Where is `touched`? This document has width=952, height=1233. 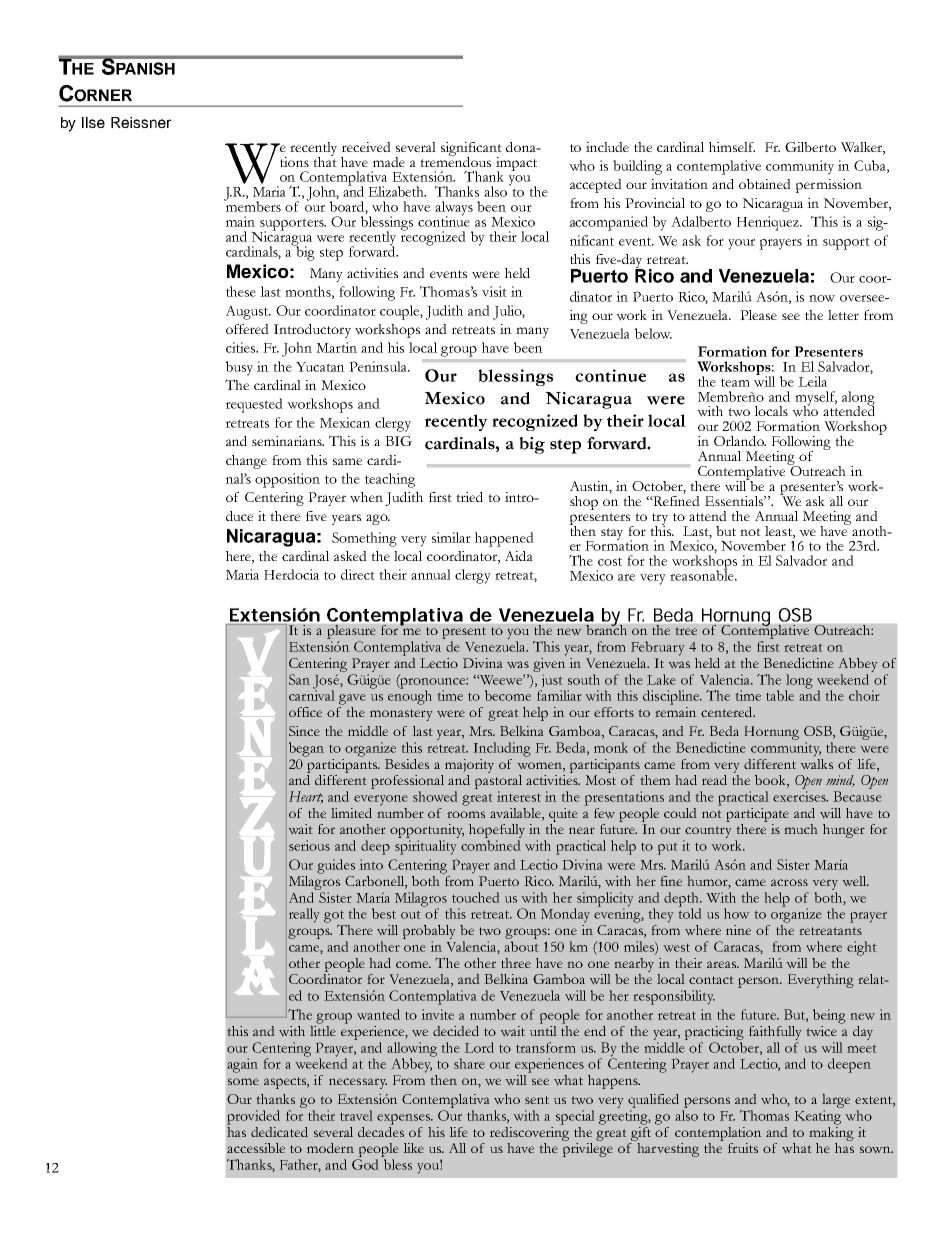 touched is located at coordinates (476, 897).
